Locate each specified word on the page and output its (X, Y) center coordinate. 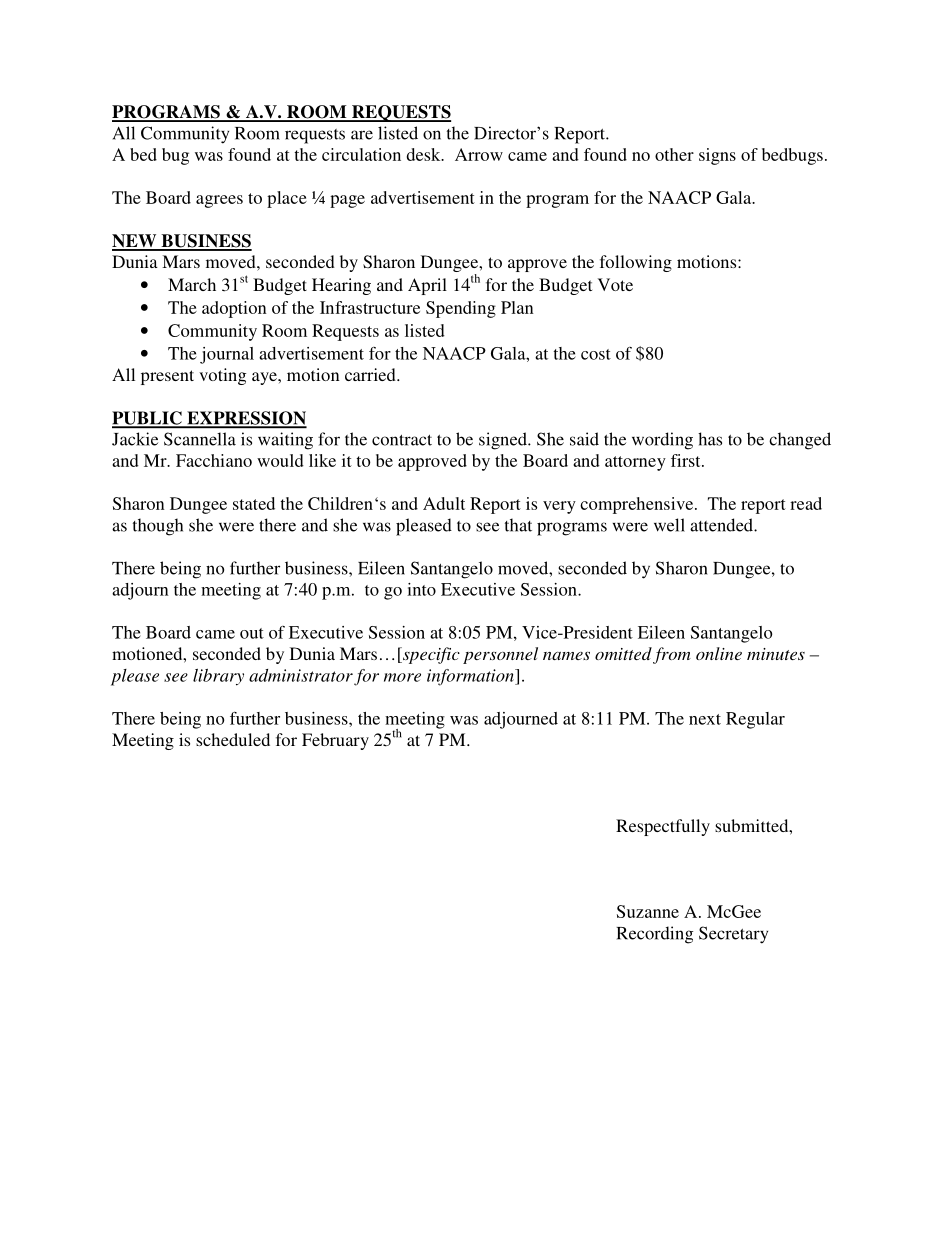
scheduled (233, 739)
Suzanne (648, 911)
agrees (219, 201)
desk (425, 154)
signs (717, 156)
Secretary (733, 935)
